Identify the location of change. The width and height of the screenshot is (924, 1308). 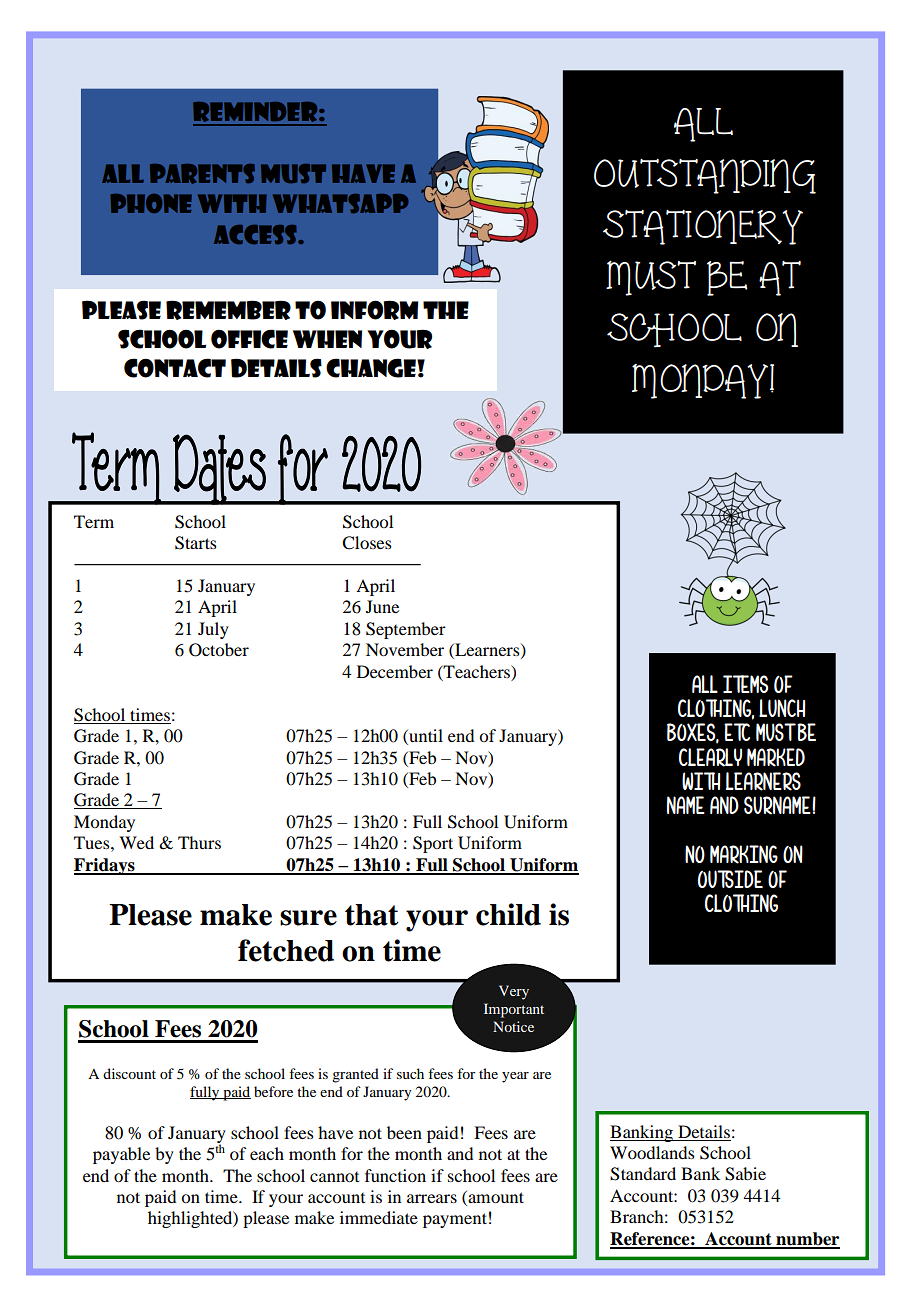
(372, 368).
